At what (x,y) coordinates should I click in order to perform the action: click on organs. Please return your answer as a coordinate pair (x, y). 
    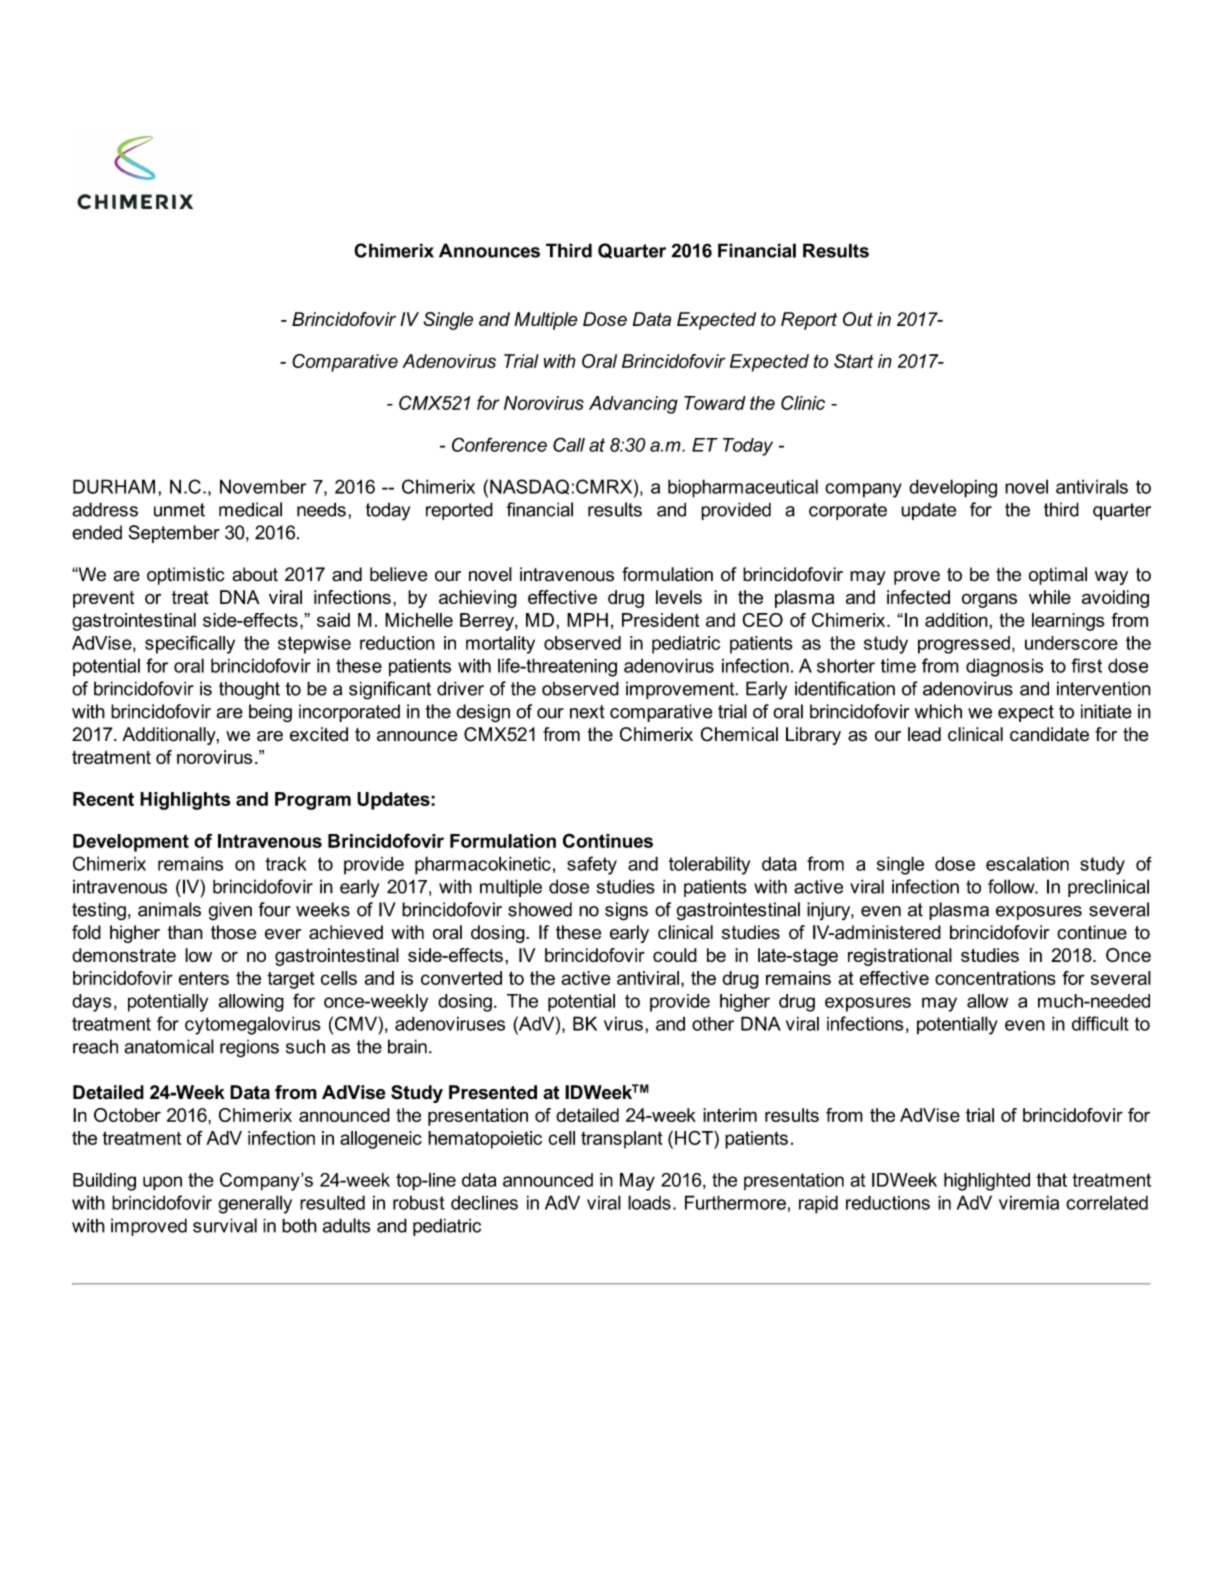
    Looking at the image, I should click on (989, 600).
